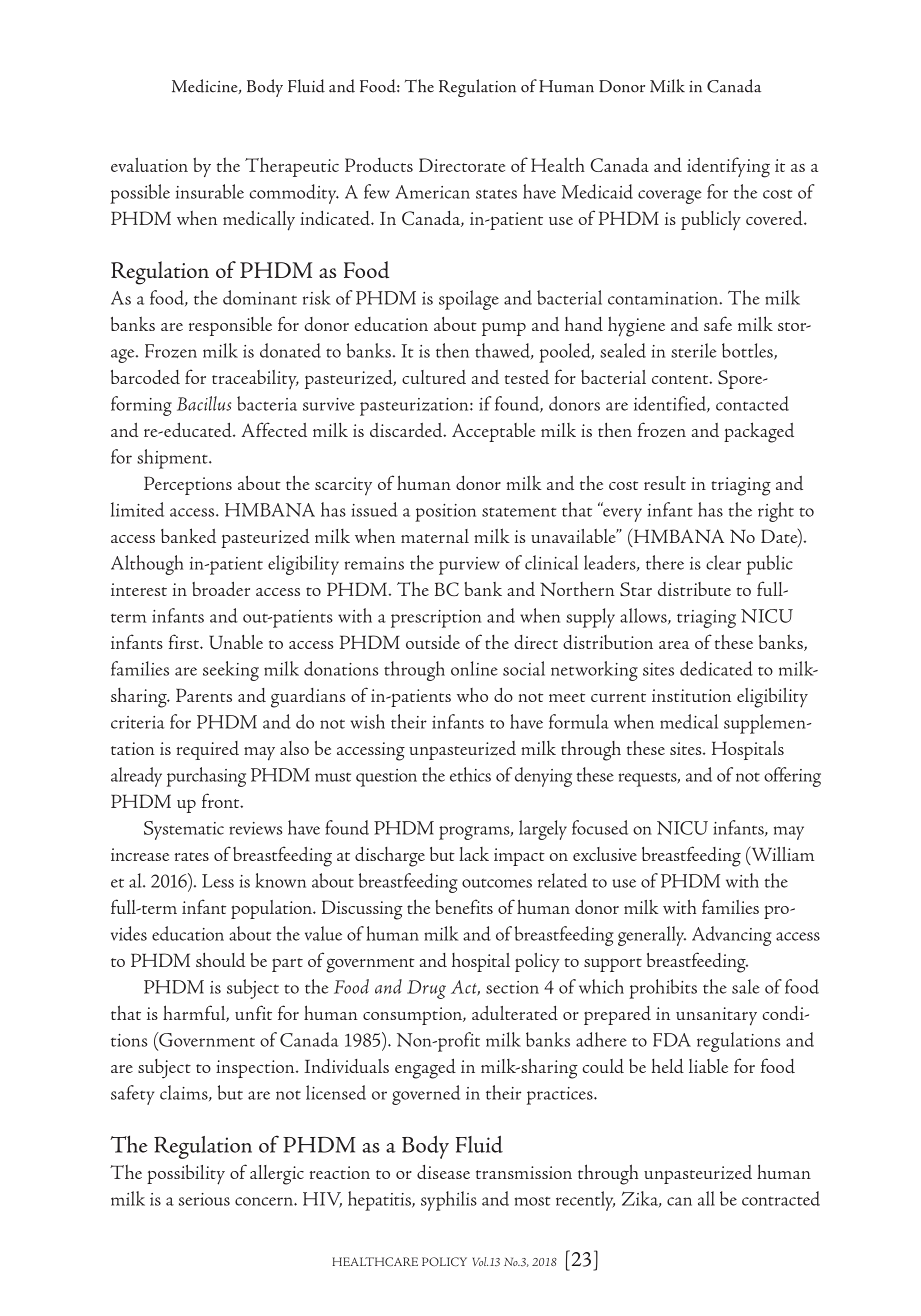 The width and height of the document is (921, 1316). Describe the element at coordinates (137, 509) in the document. I see `limited` at that location.
